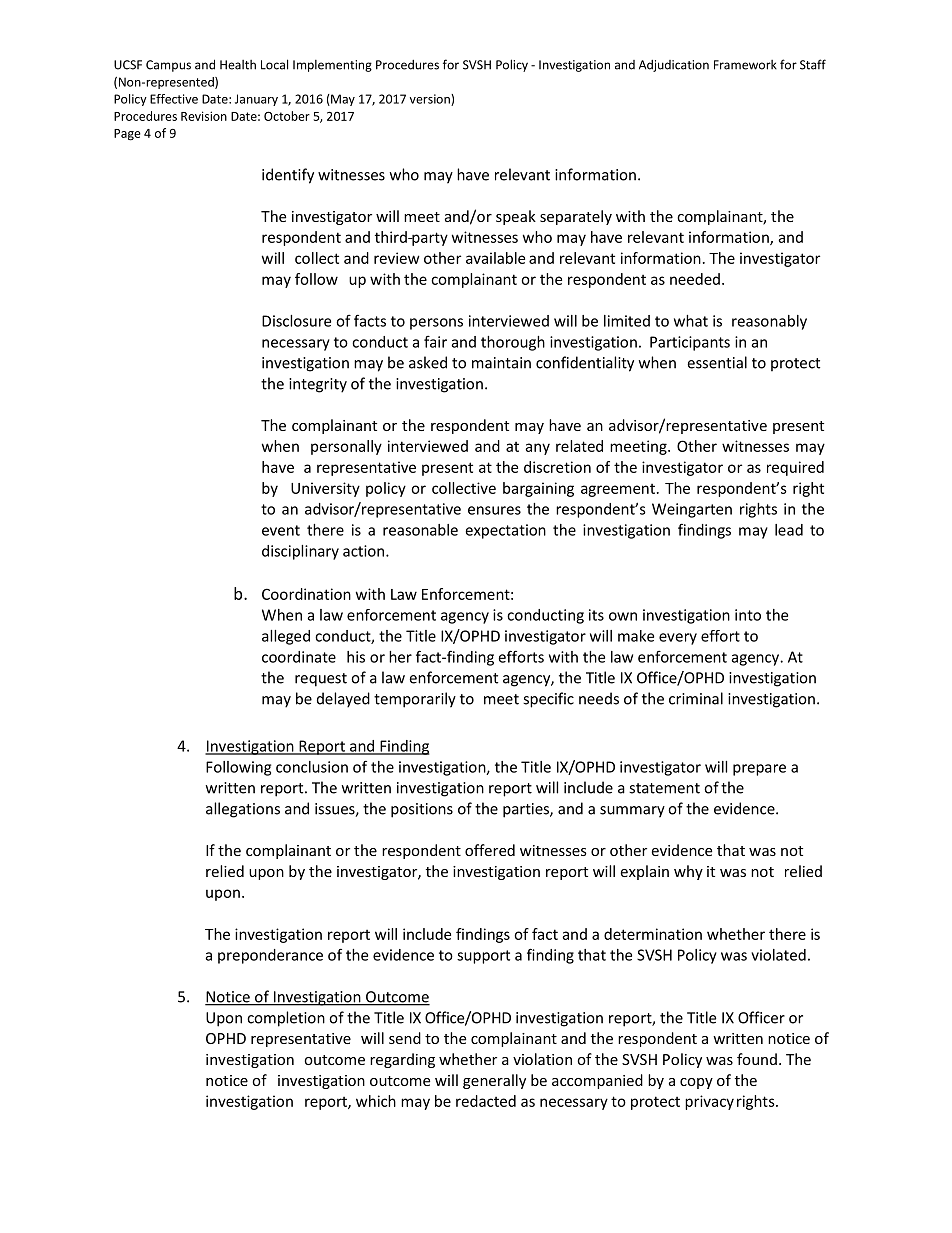  What do you see at coordinates (286, 1019) in the image?
I see `completion` at bounding box center [286, 1019].
